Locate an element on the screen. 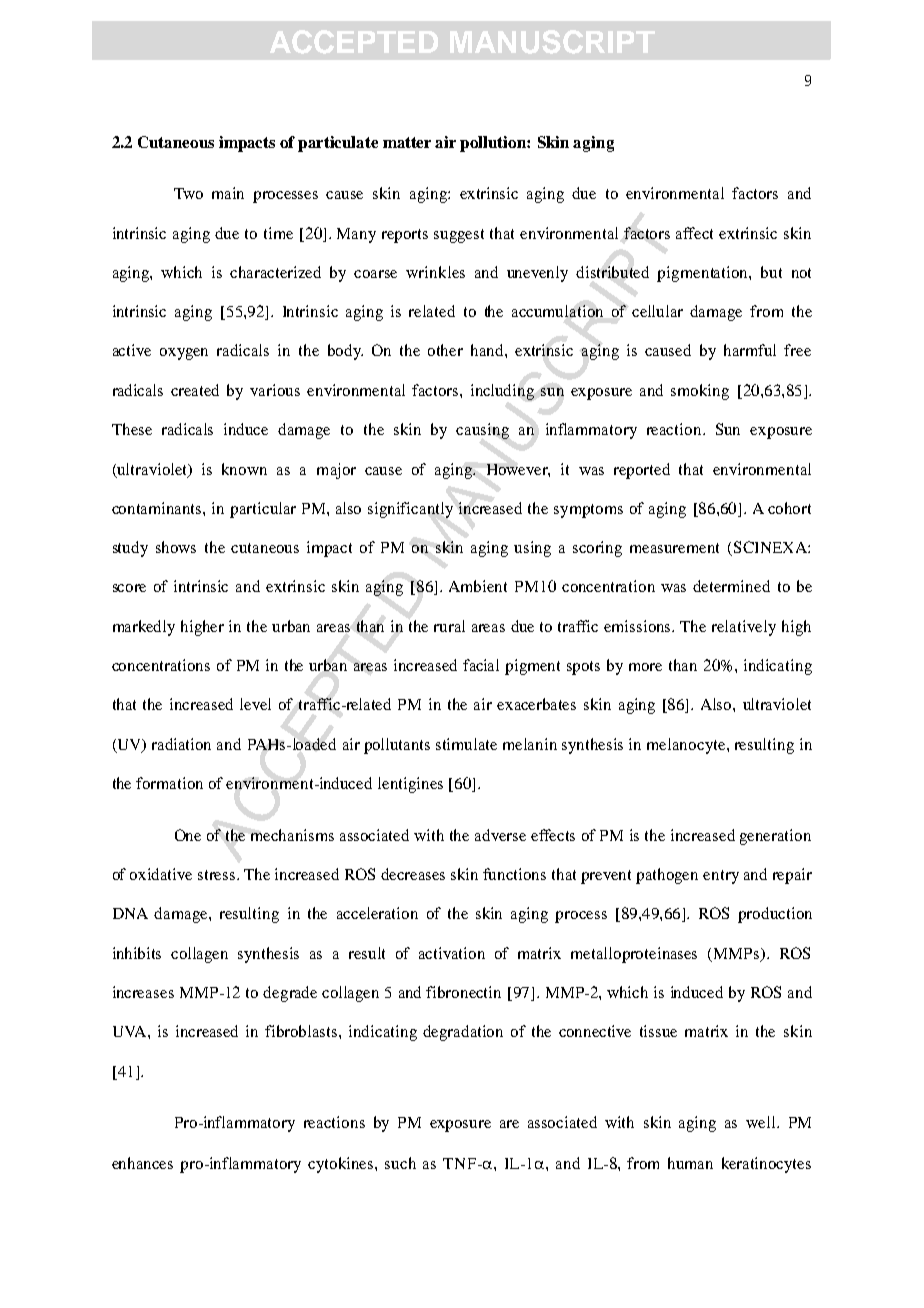 This screenshot has height=1308, width=924. enhances is located at coordinates (142, 1163).
